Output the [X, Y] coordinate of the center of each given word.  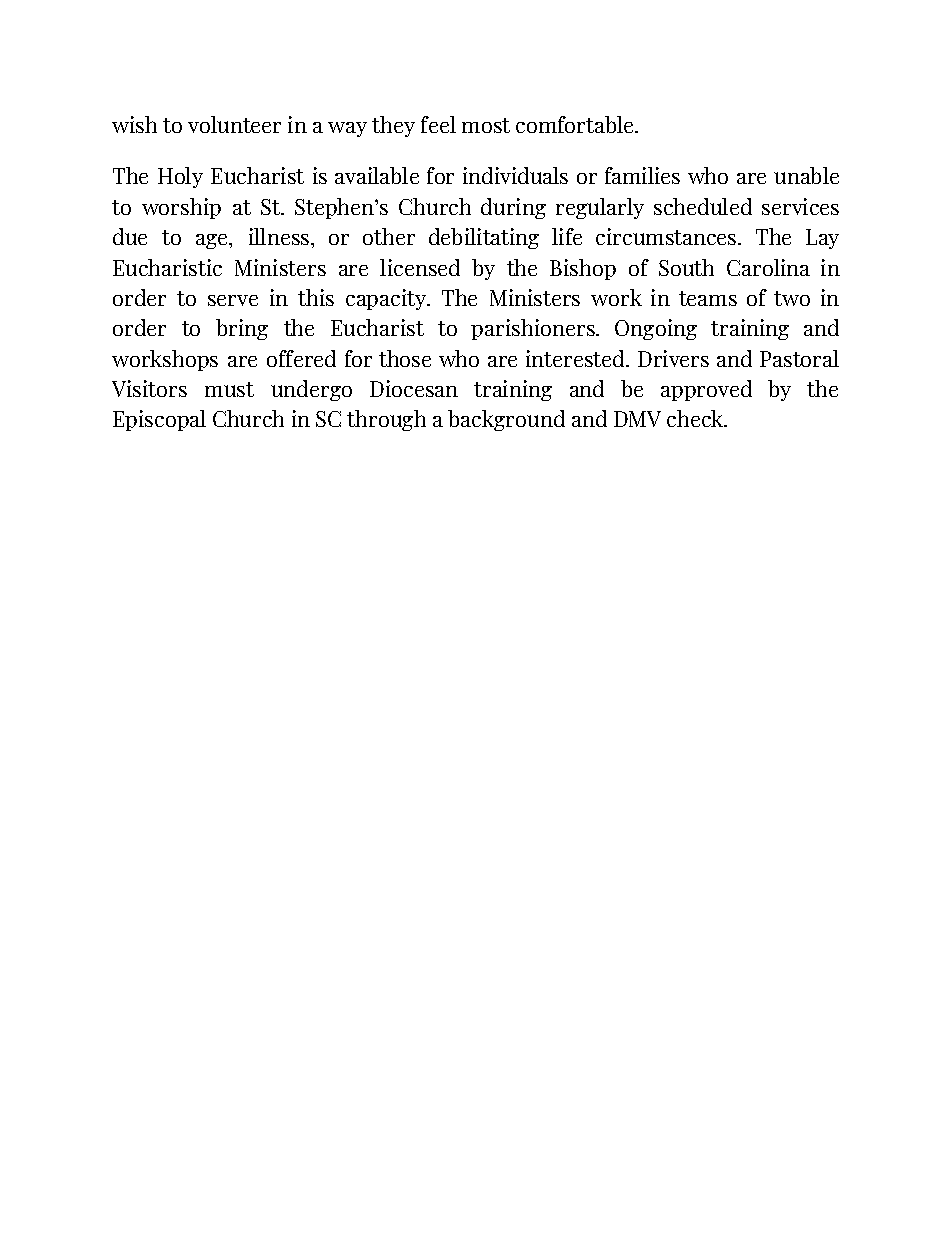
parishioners [534, 329]
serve [233, 300]
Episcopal [159, 420]
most [486, 125]
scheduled [703, 206]
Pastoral [799, 358]
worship [181, 208]
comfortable [576, 124]
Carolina [768, 267]
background [506, 420]
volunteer [234, 124]
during [513, 208]
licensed [420, 267]
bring [242, 329]
